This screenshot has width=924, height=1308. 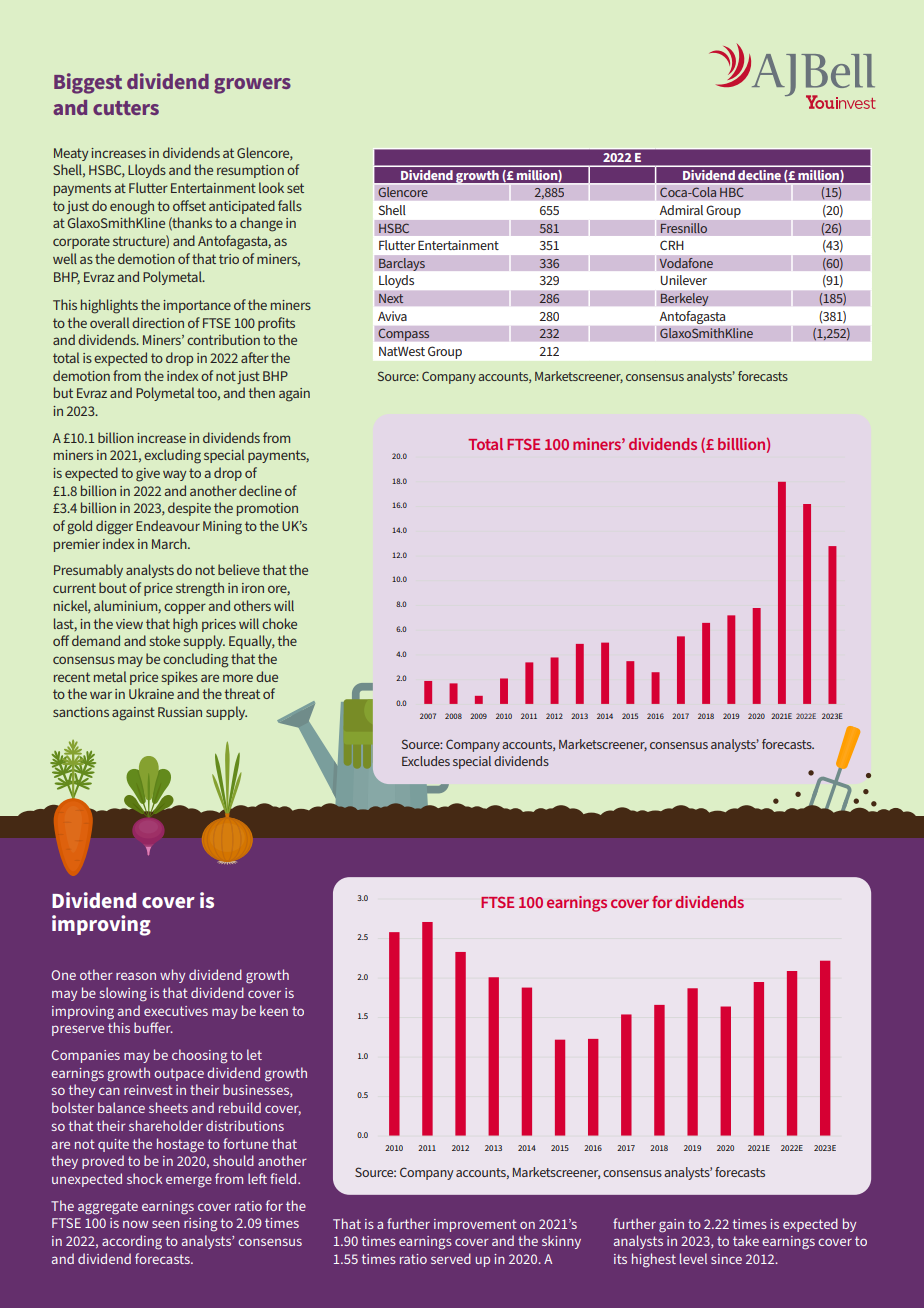 I want to click on cutters, so click(x=126, y=108).
